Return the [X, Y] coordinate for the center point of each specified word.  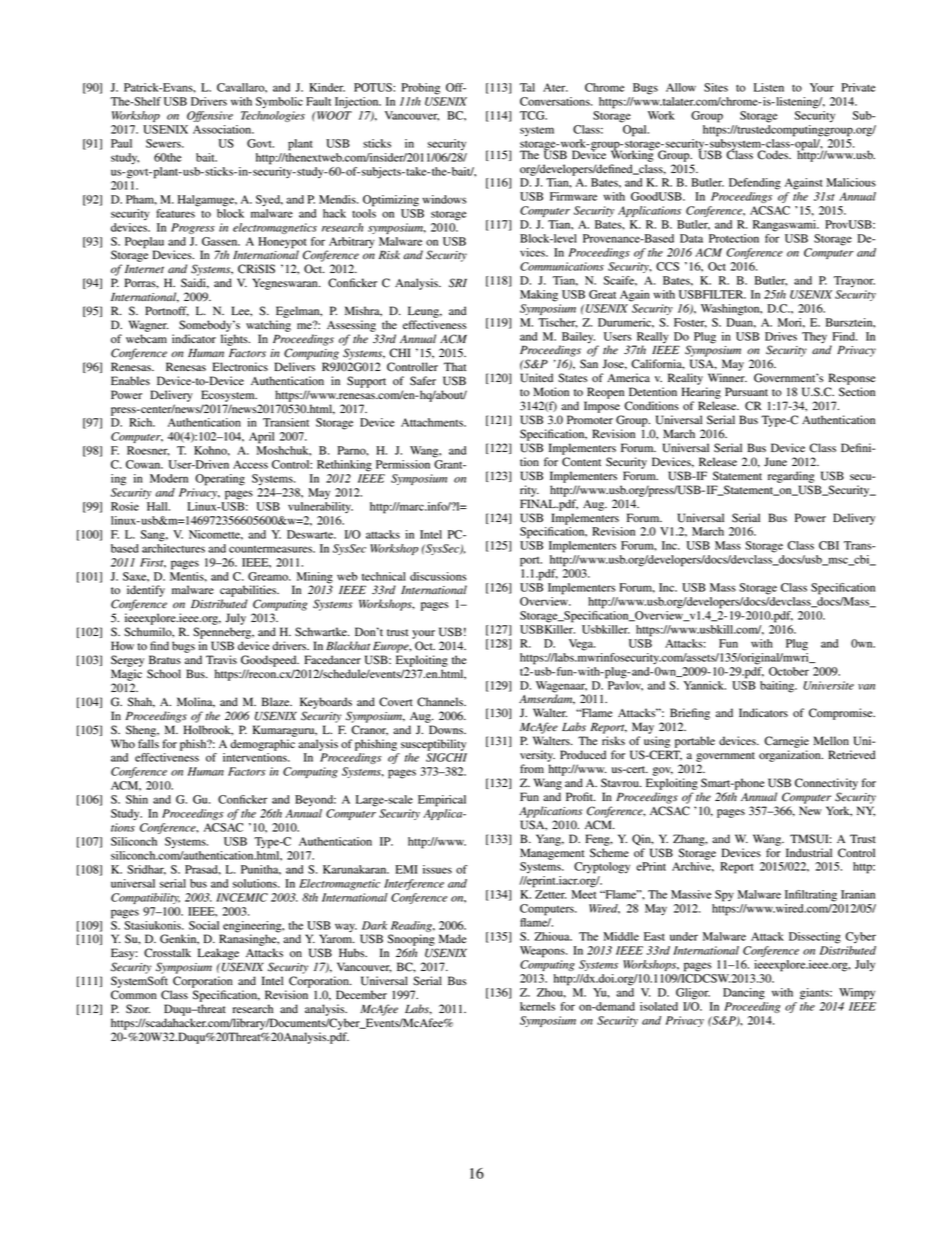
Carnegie [787, 742]
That [455, 366]
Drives [781, 336]
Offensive [210, 116]
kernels [537, 1006]
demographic [262, 745]
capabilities [249, 591]
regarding [791, 477]
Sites [716, 87]
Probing [421, 89]
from [532, 768]
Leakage [218, 954]
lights [235, 340]
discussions [438, 576]
